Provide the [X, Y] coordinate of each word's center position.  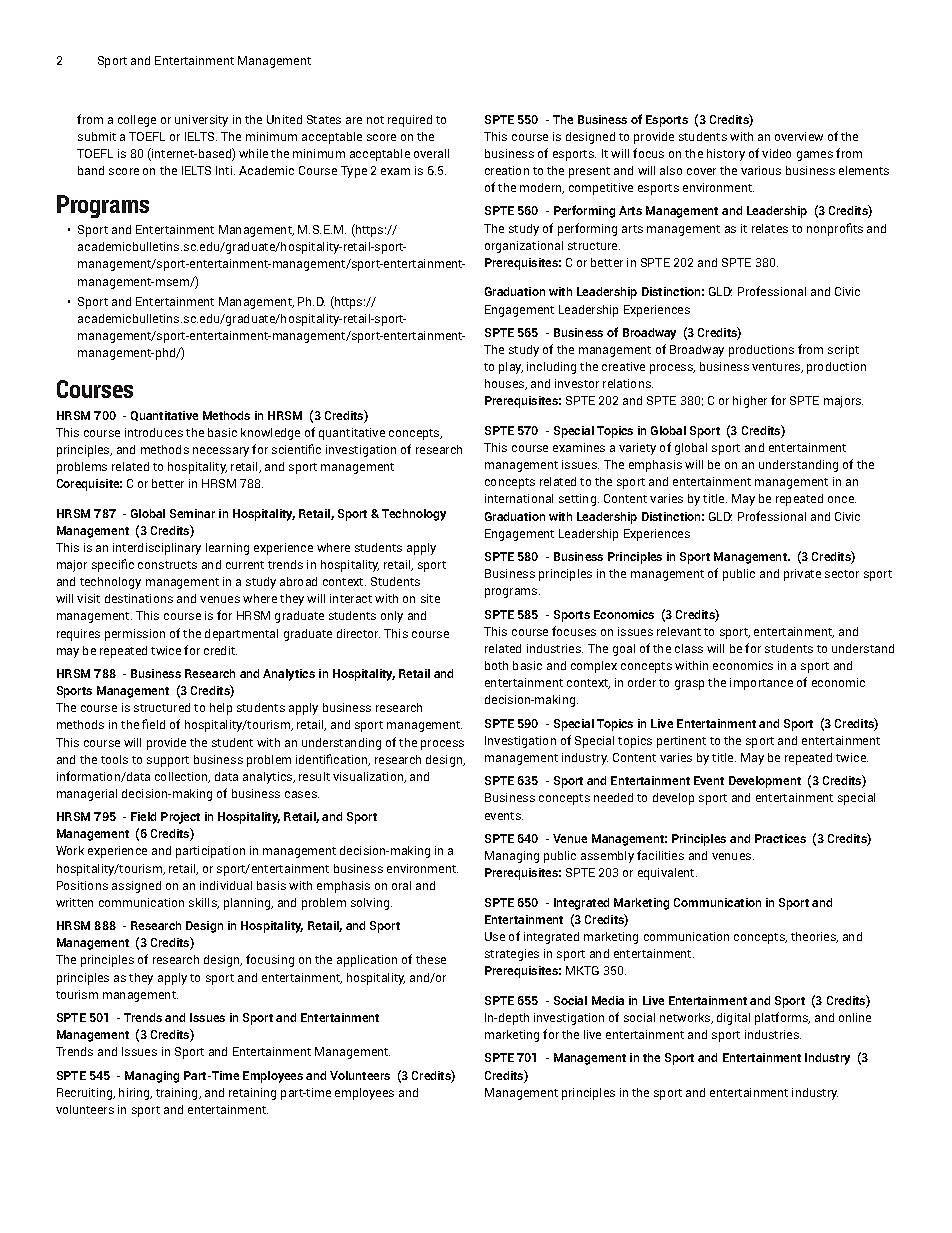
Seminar [192, 513]
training [178, 1094]
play [511, 368]
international [519, 498]
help [221, 709]
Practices [780, 838]
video [776, 153]
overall [431, 153]
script [843, 351]
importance [761, 684]
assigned [136, 887]
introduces [154, 432]
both [496, 665]
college [137, 121]
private [802, 575]
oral [401, 885]
